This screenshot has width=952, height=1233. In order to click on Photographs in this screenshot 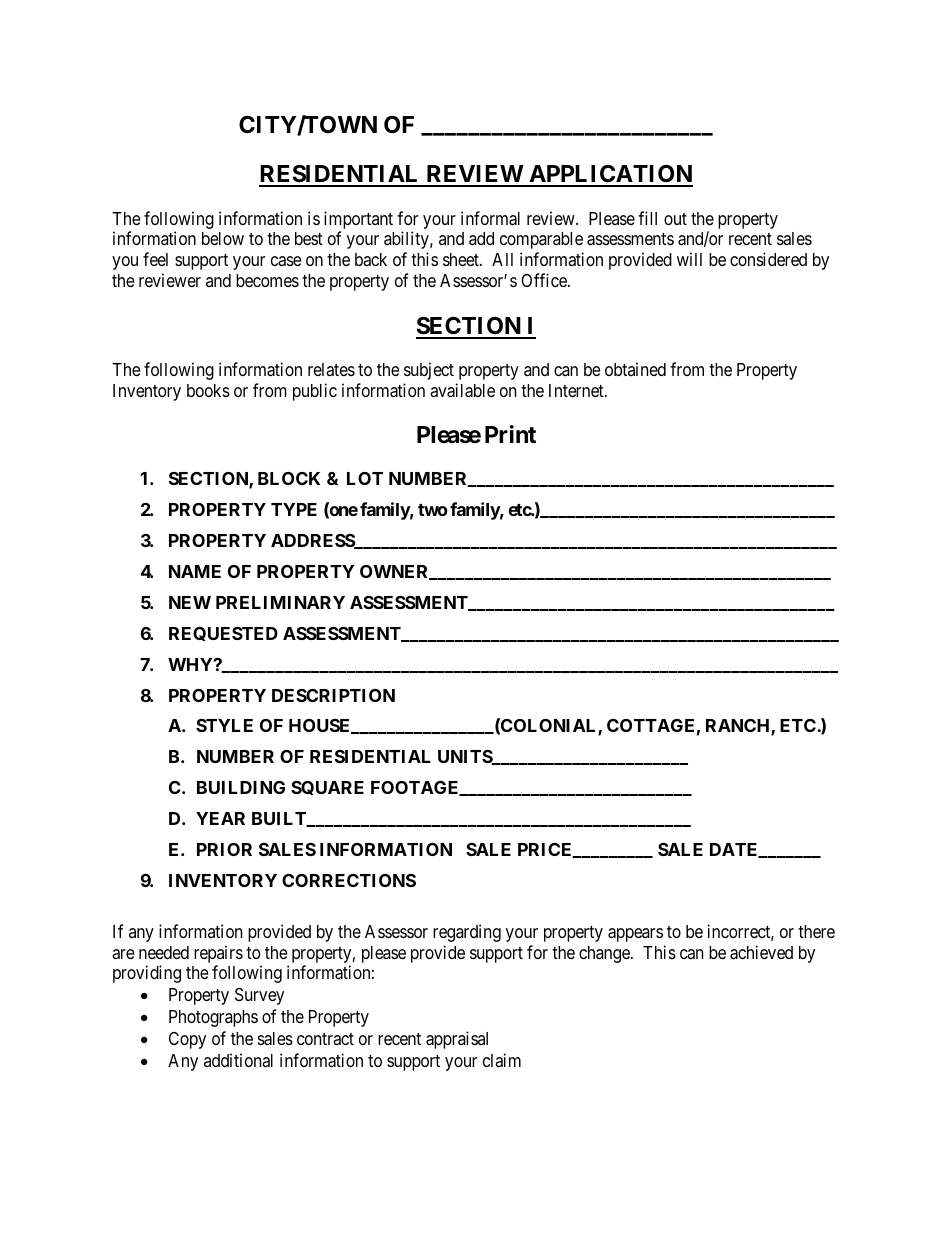, I will do `click(213, 1018)`.
